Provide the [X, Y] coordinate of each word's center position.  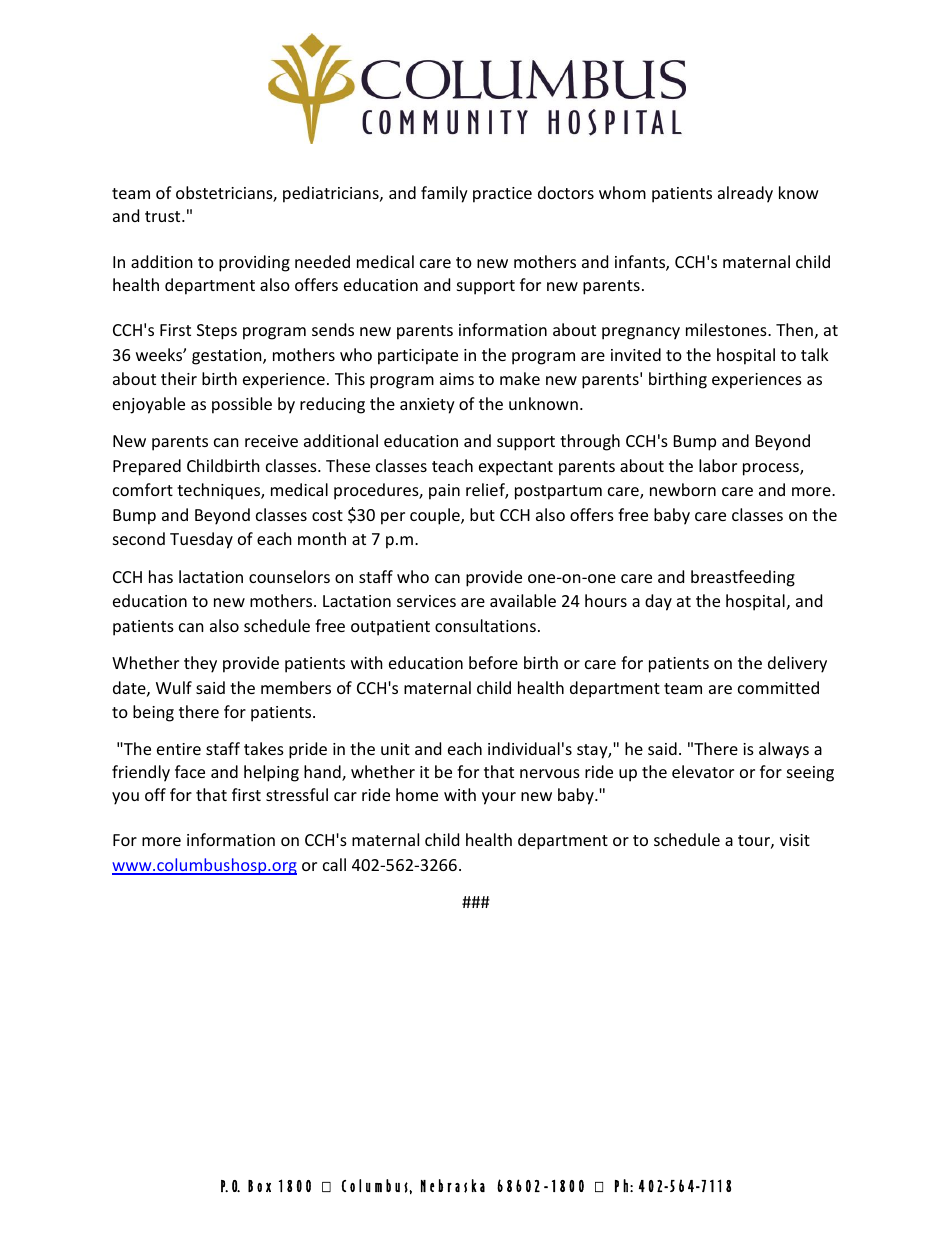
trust [164, 216]
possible [242, 405]
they [200, 664]
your [499, 798]
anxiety [427, 406]
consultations [485, 625]
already [745, 194]
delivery [797, 664]
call [334, 864]
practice [502, 195]
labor [718, 465]
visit [795, 840]
